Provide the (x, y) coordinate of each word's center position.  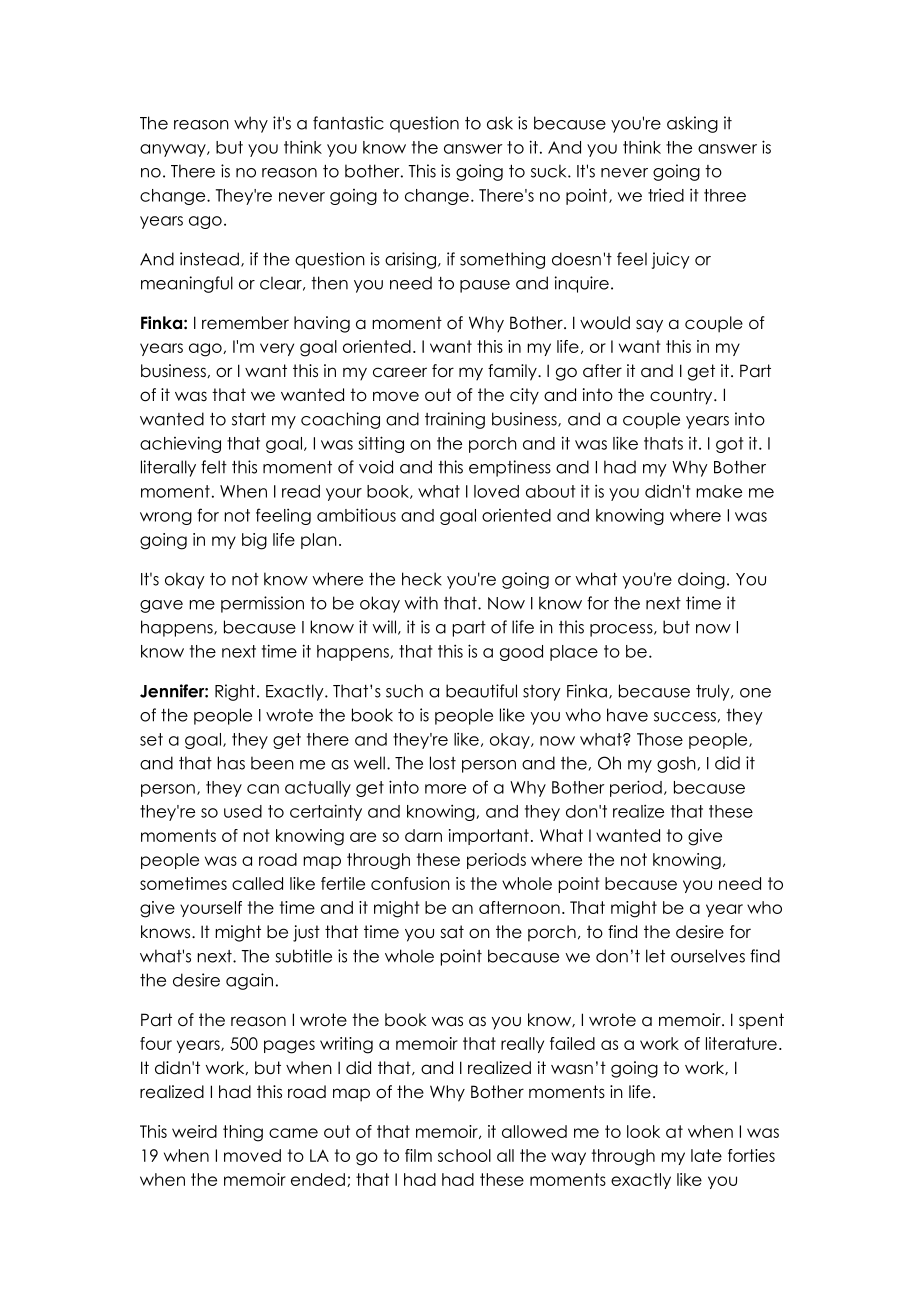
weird (194, 1131)
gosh (676, 764)
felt (214, 467)
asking (692, 124)
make (719, 491)
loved (496, 491)
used (243, 811)
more (445, 789)
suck (550, 171)
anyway (174, 150)
